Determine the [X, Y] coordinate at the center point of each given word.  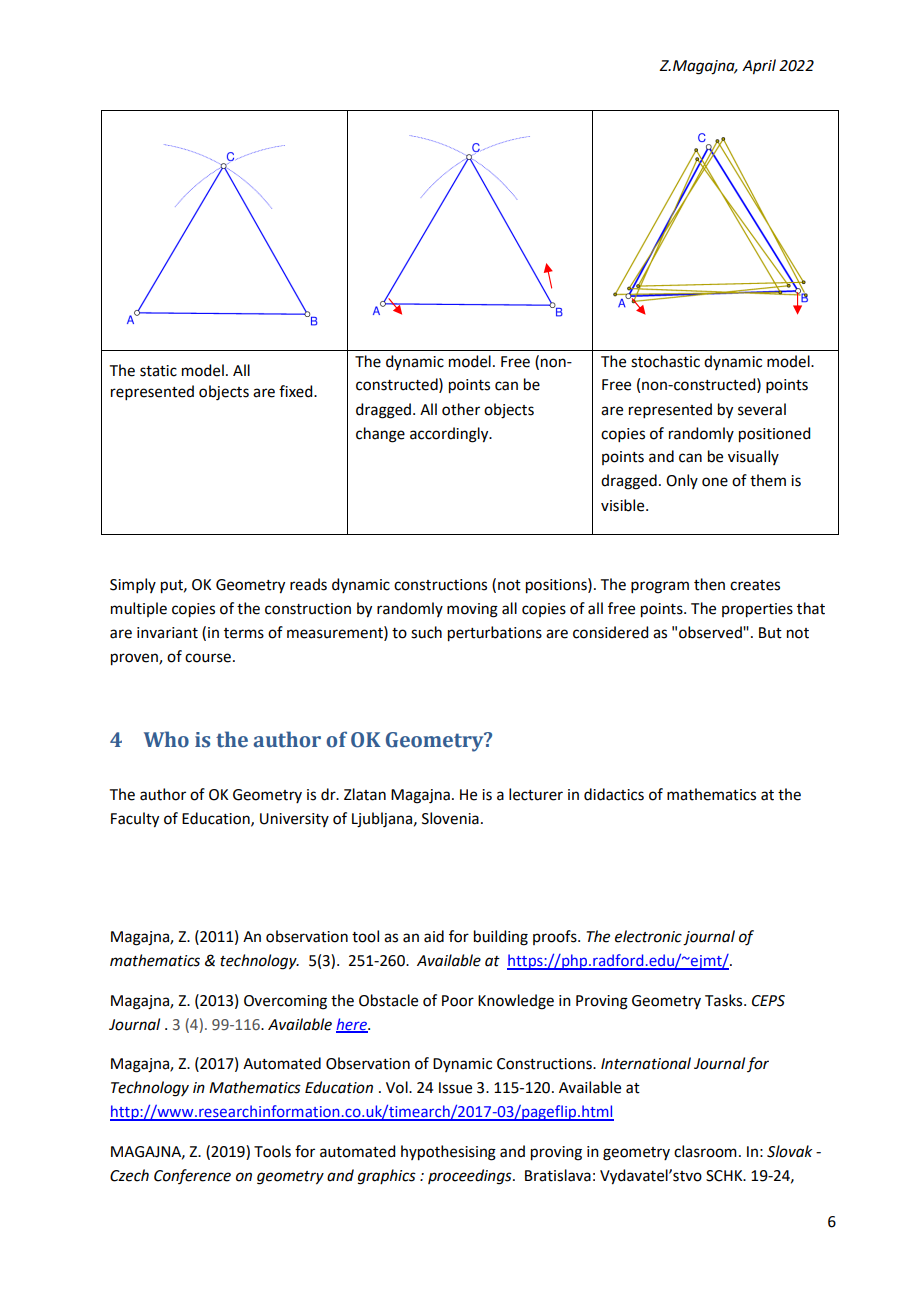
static [158, 371]
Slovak [789, 1151]
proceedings [471, 1177]
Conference [192, 1176]
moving [472, 610]
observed [711, 632]
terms [244, 633]
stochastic [665, 361]
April [759, 67]
